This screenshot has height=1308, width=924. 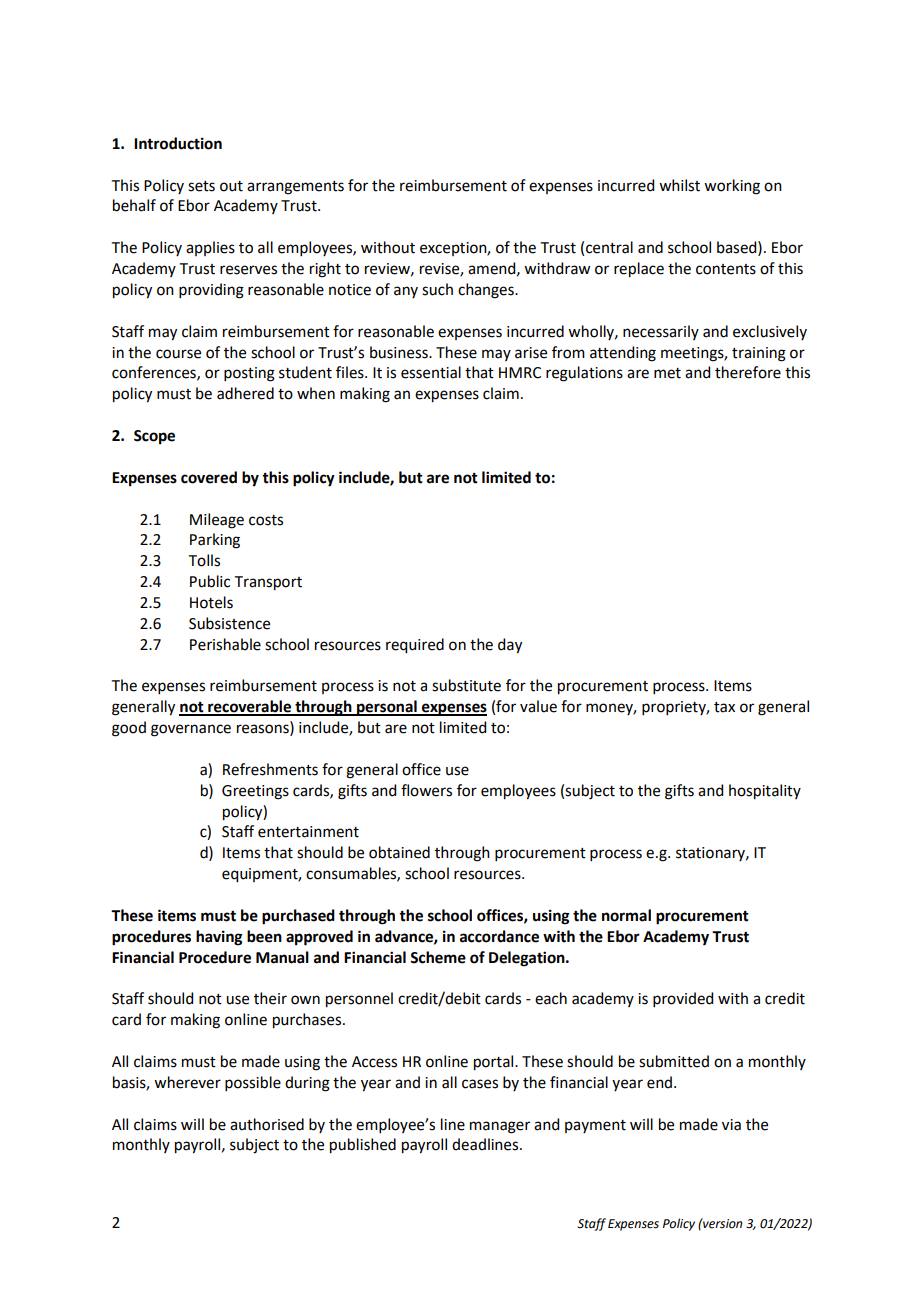 What do you see at coordinates (245, 393) in the screenshot?
I see `adhered` at bounding box center [245, 393].
